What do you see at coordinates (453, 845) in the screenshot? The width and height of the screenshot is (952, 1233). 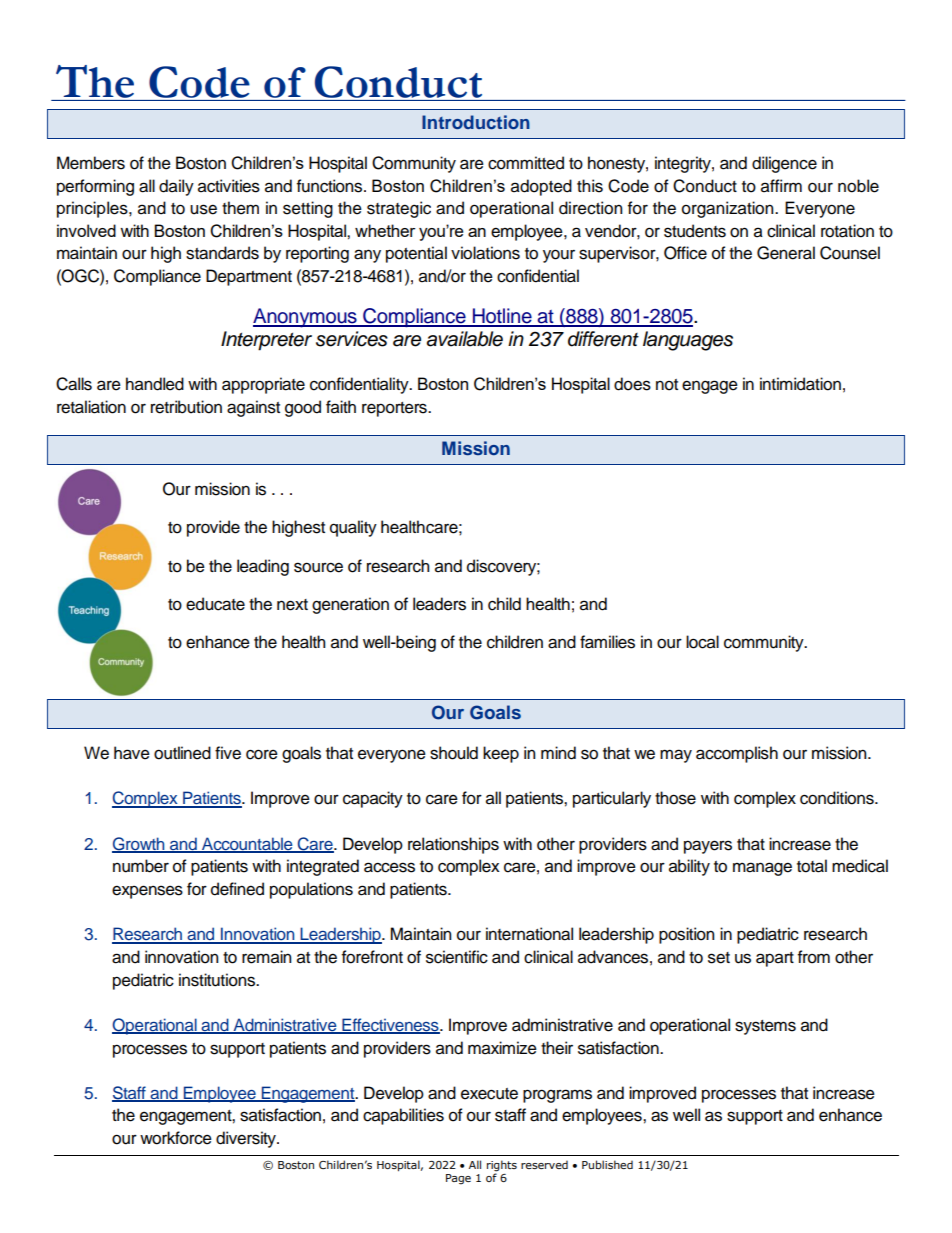 I see `relationships` at bounding box center [453, 845].
